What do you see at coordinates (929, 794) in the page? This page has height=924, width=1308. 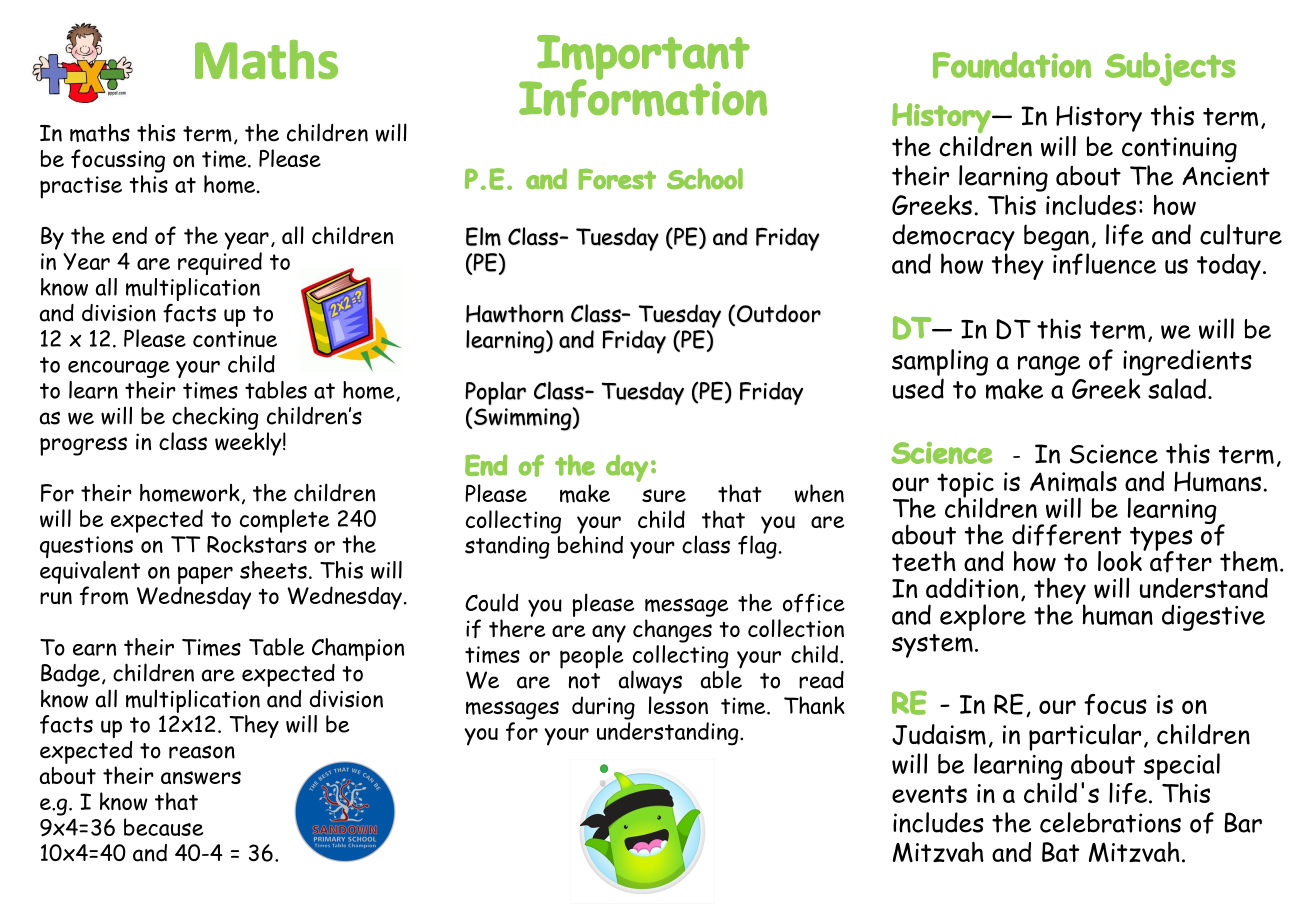 I see `events` at bounding box center [929, 794].
